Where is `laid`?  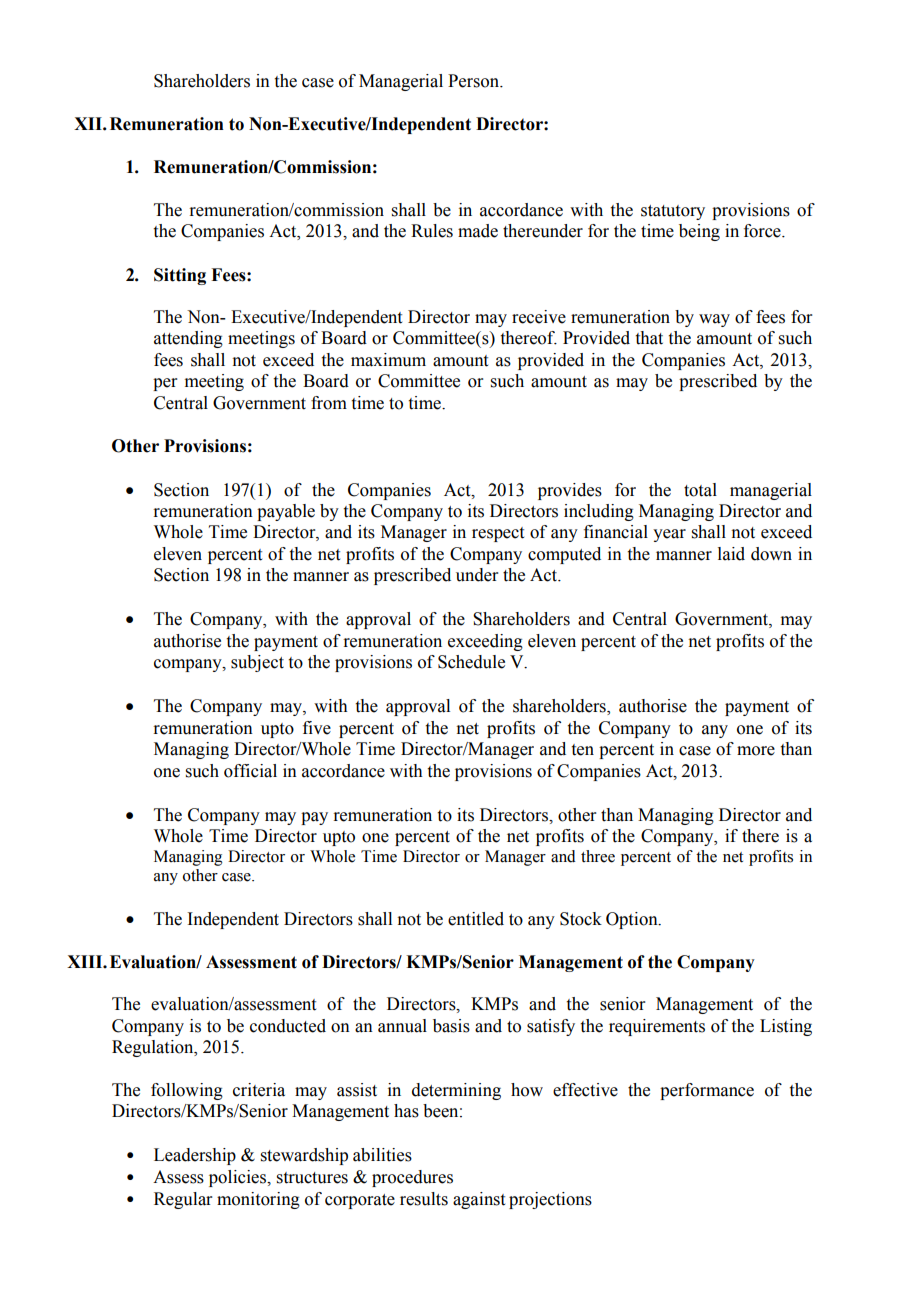
laid is located at coordinates (731, 554).
